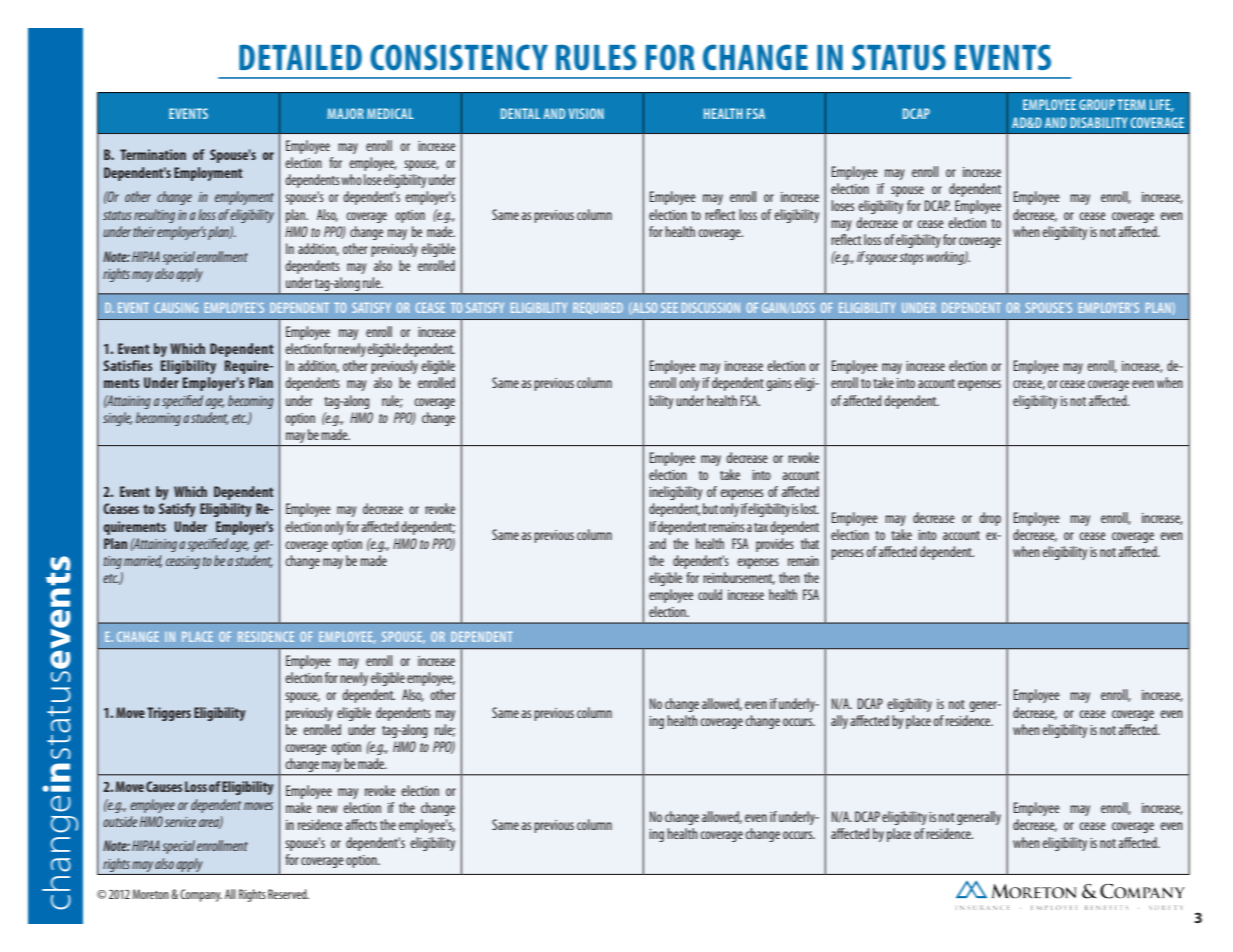 The image size is (1233, 952). I want to click on Company, so click(201, 895).
